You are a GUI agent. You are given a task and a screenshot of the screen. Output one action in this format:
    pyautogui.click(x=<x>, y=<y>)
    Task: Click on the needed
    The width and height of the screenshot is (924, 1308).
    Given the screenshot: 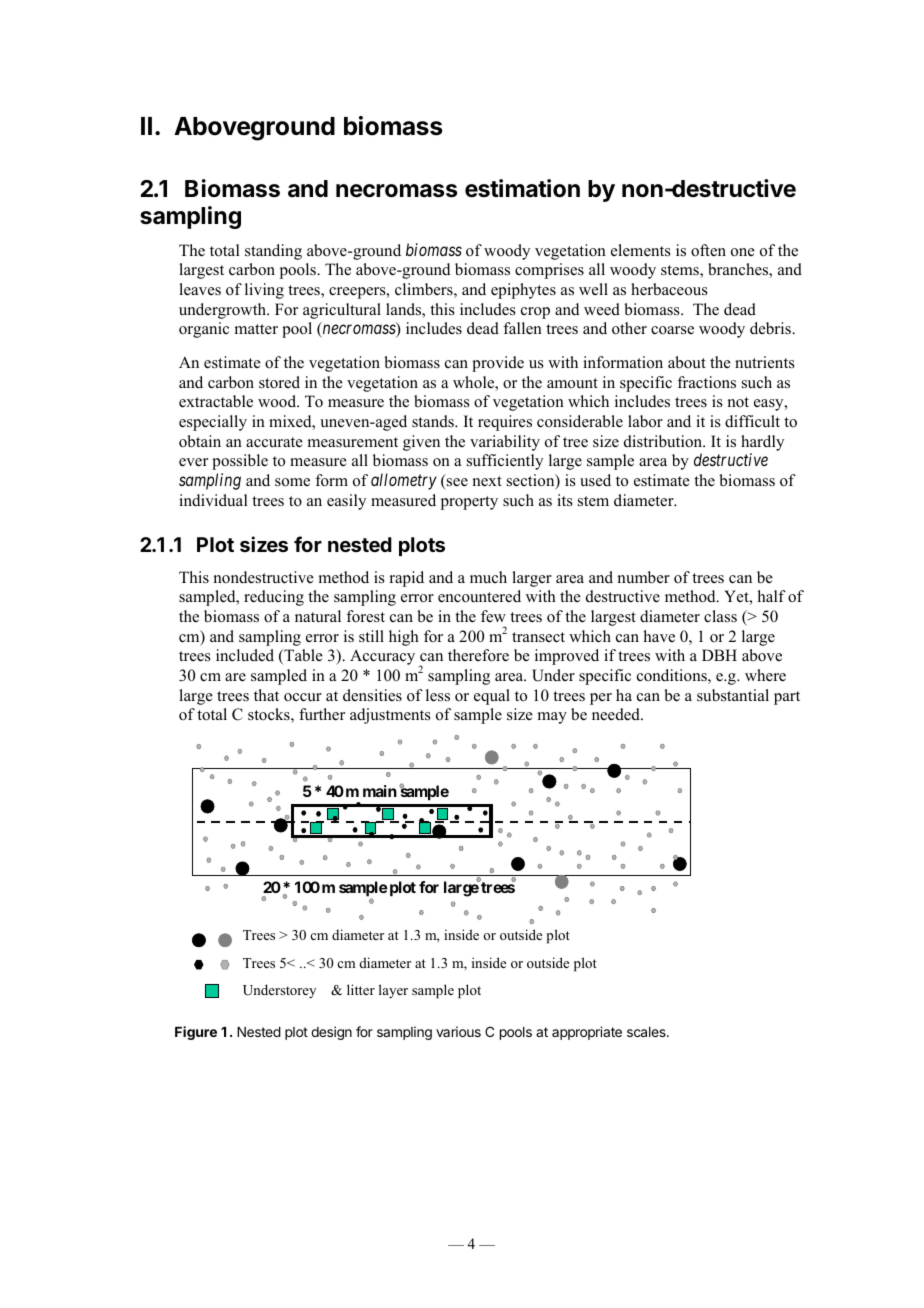 What is the action you would take?
    pyautogui.click(x=617, y=714)
